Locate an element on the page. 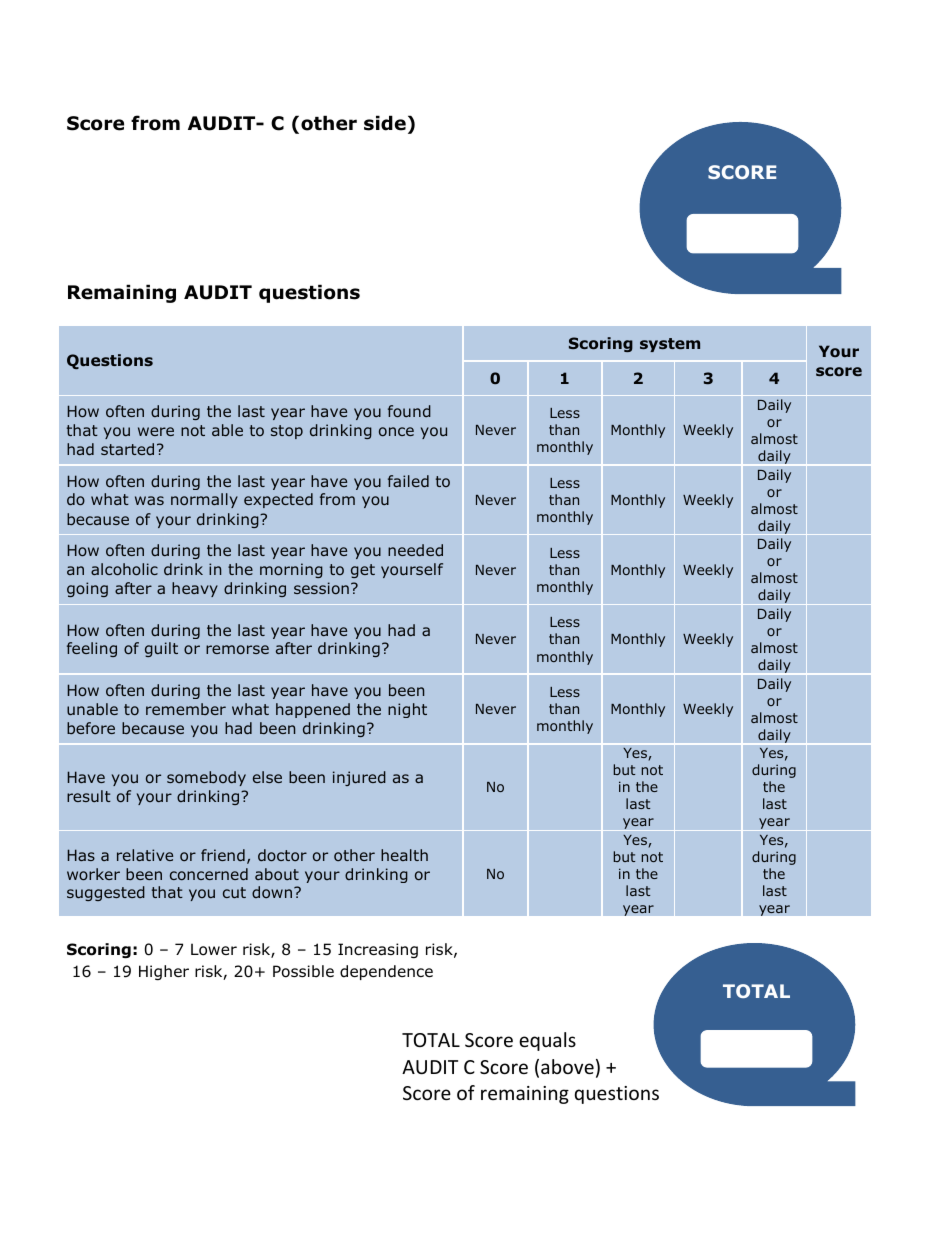  system is located at coordinates (670, 345).
